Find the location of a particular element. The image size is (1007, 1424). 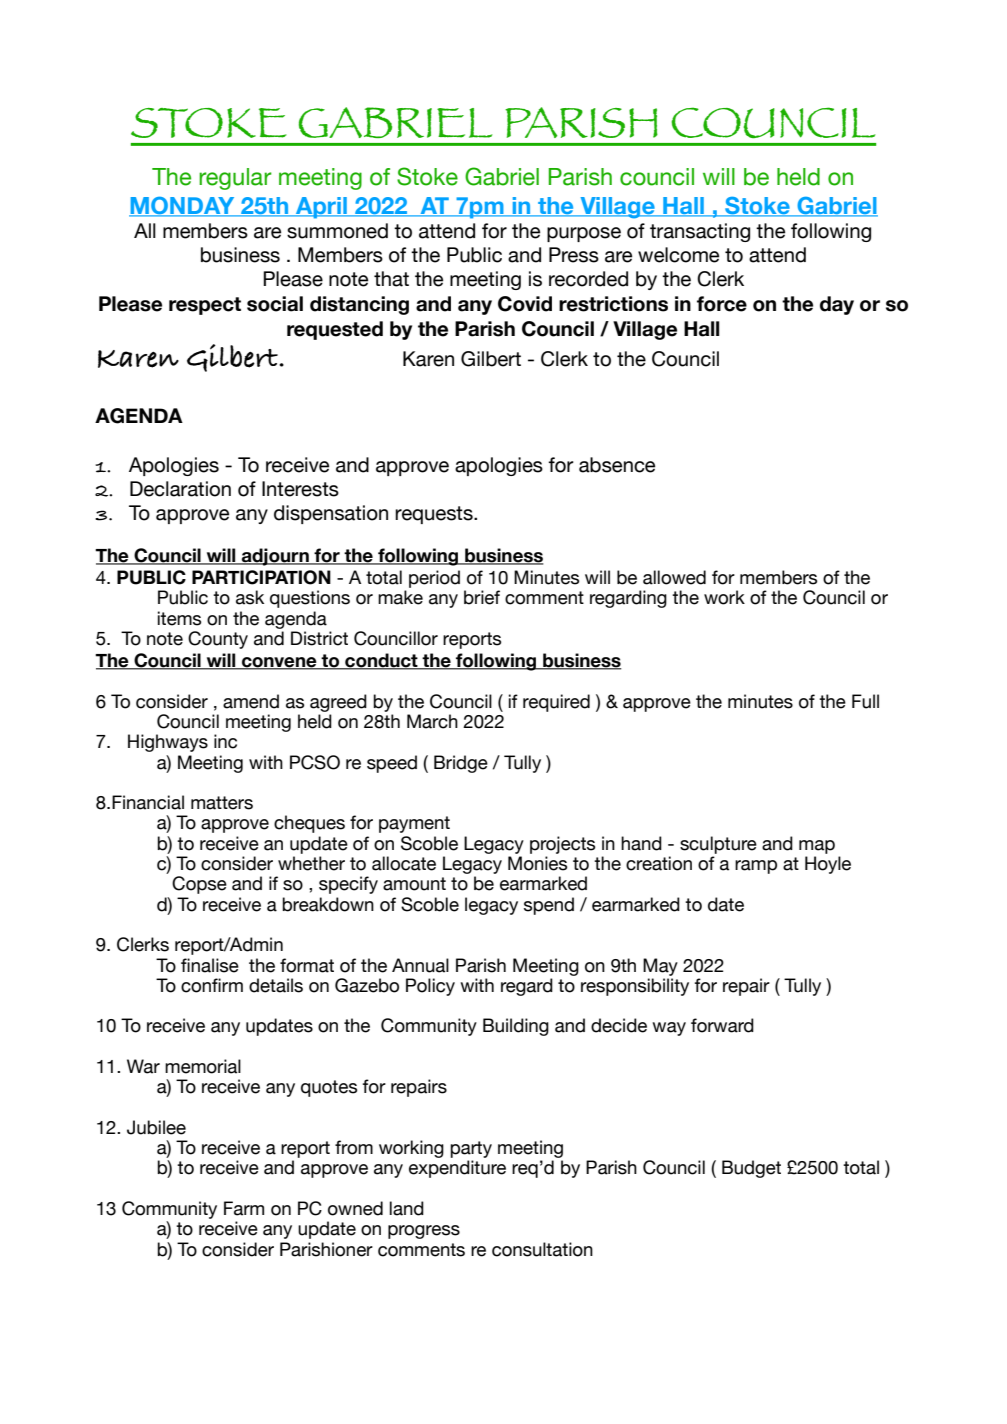

brief is located at coordinates (482, 597).
